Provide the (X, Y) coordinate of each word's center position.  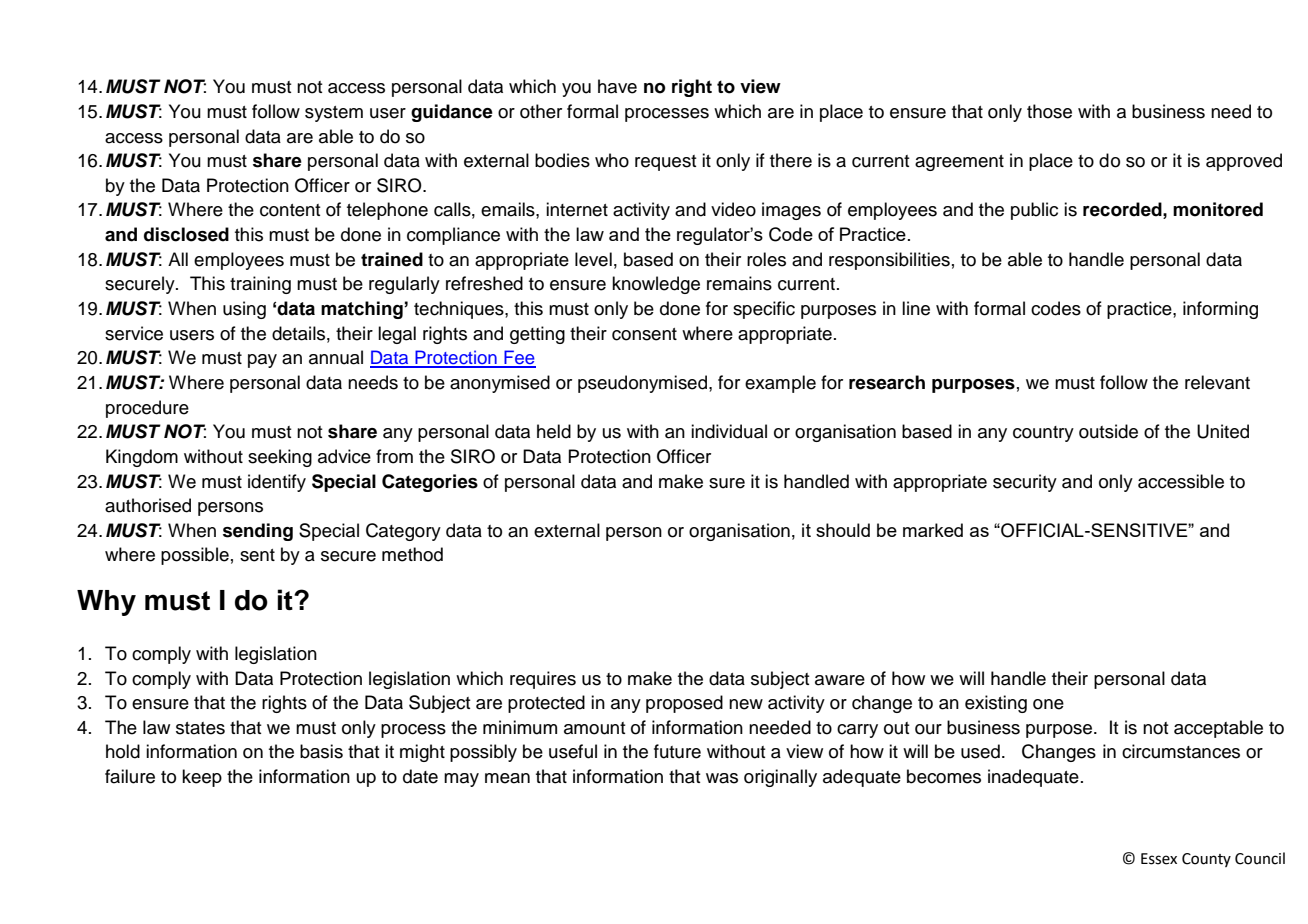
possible (195, 556)
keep (202, 778)
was (722, 778)
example (780, 384)
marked (933, 530)
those (1049, 111)
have (617, 86)
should (843, 530)
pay (262, 361)
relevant (1217, 382)
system (334, 114)
